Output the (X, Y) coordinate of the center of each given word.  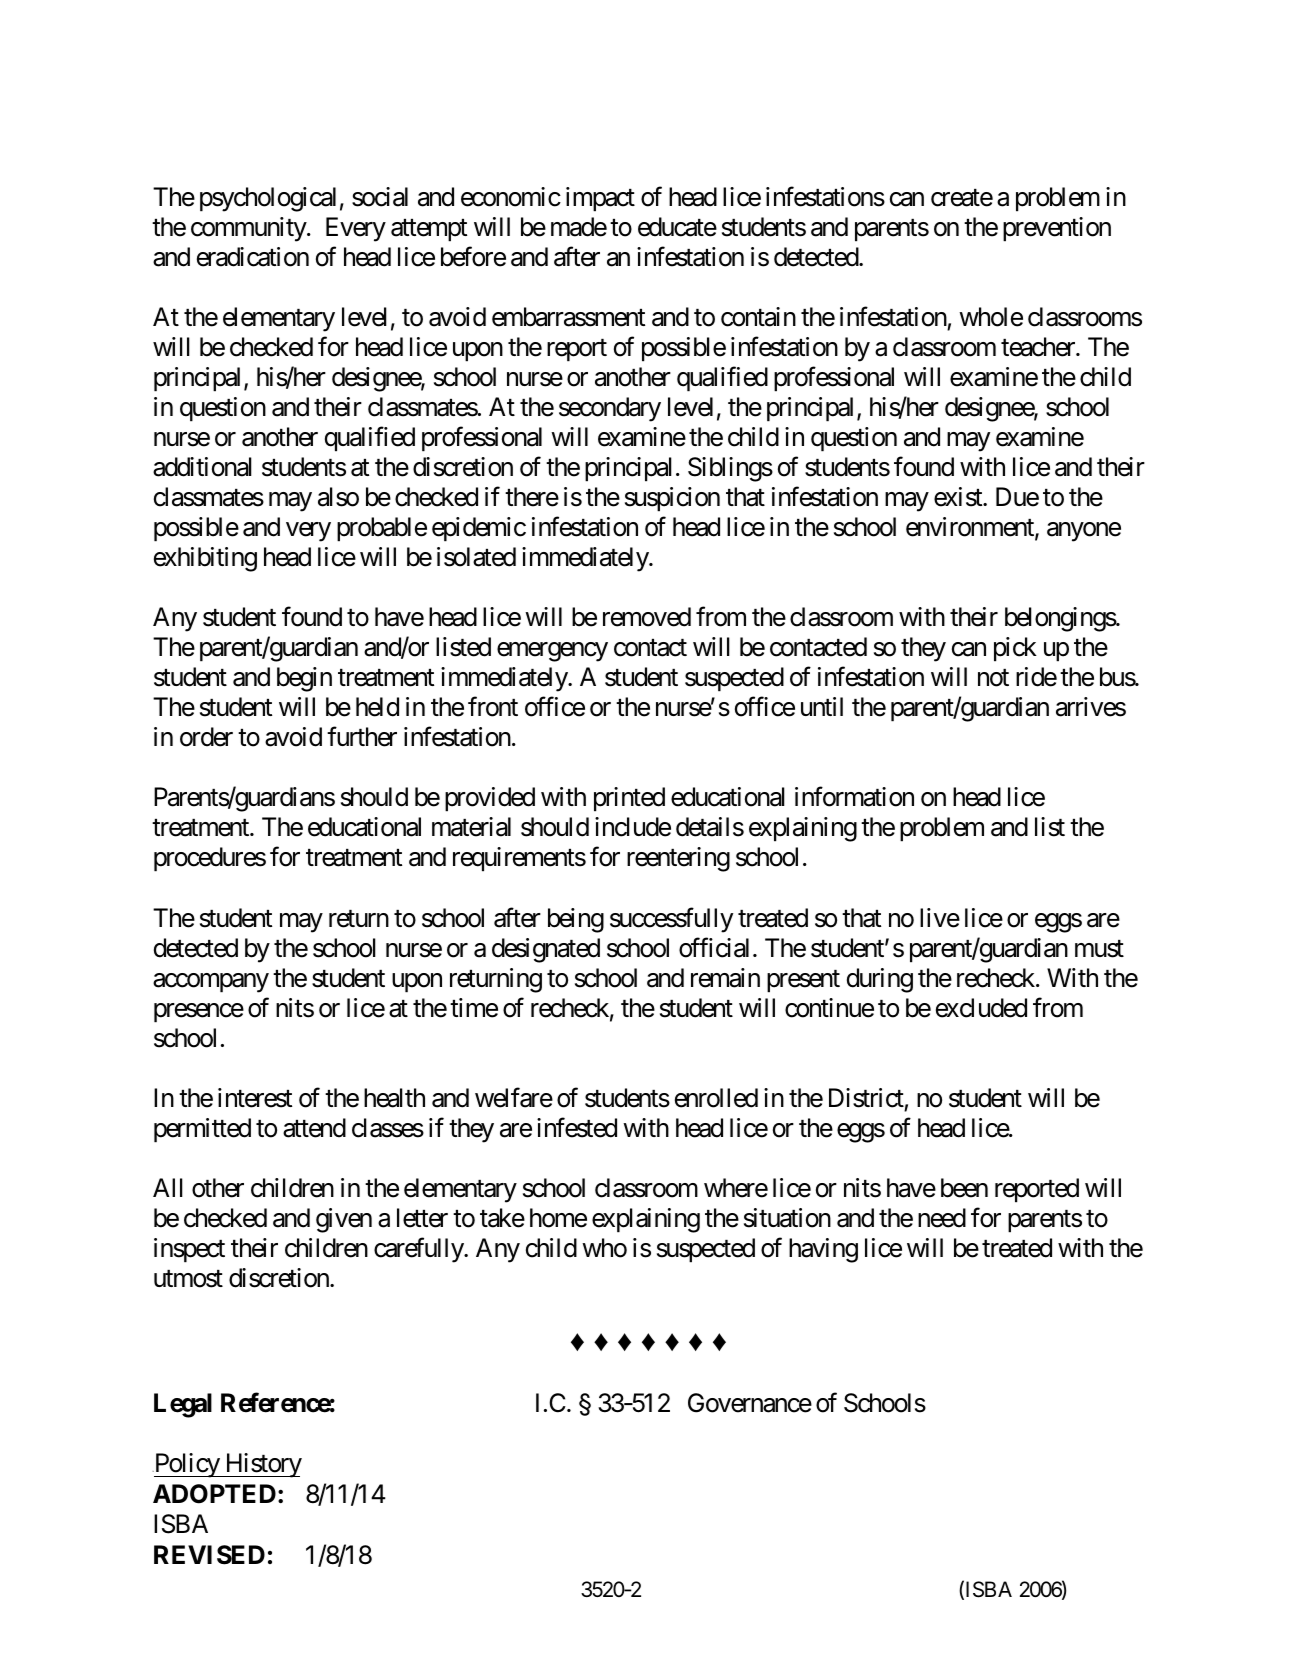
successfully (671, 920)
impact (600, 199)
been (964, 1188)
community (249, 229)
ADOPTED (214, 1494)
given (344, 1220)
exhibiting (205, 559)
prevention (1057, 229)
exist (959, 497)
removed (647, 617)
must (1099, 949)
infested (577, 1127)
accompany (211, 983)
